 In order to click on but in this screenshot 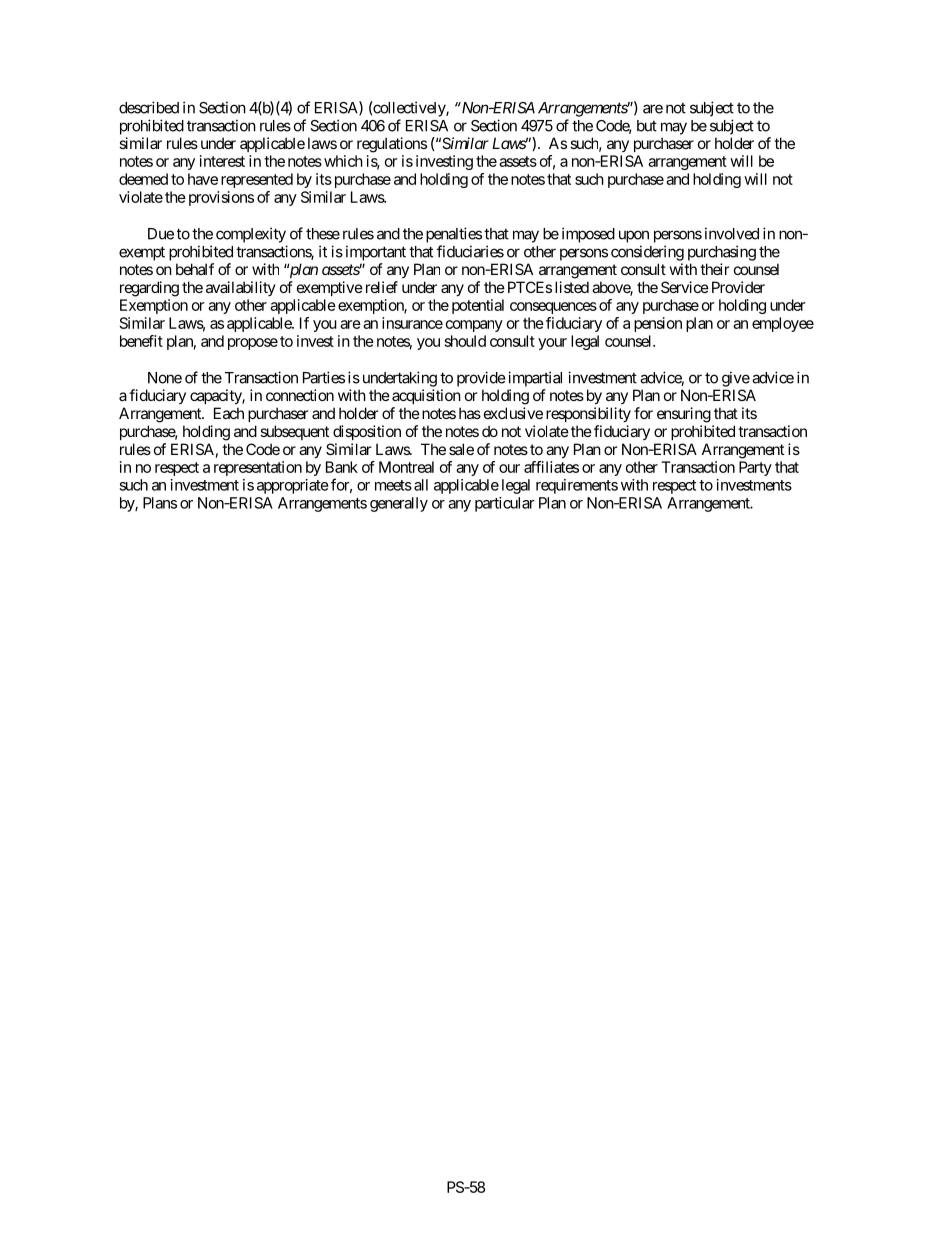, I will do `click(647, 126)`.
